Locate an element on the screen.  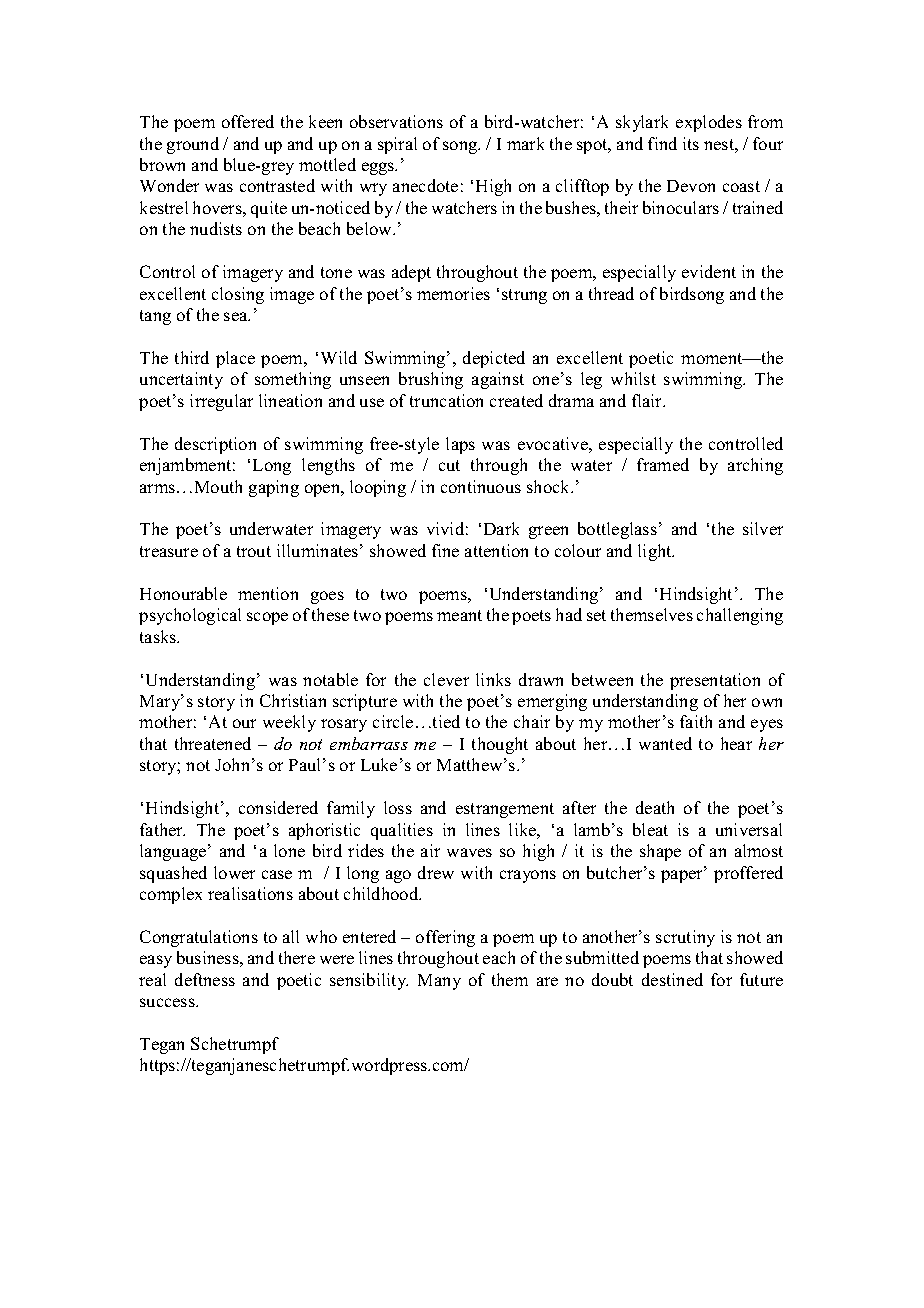
destined is located at coordinates (672, 979).
